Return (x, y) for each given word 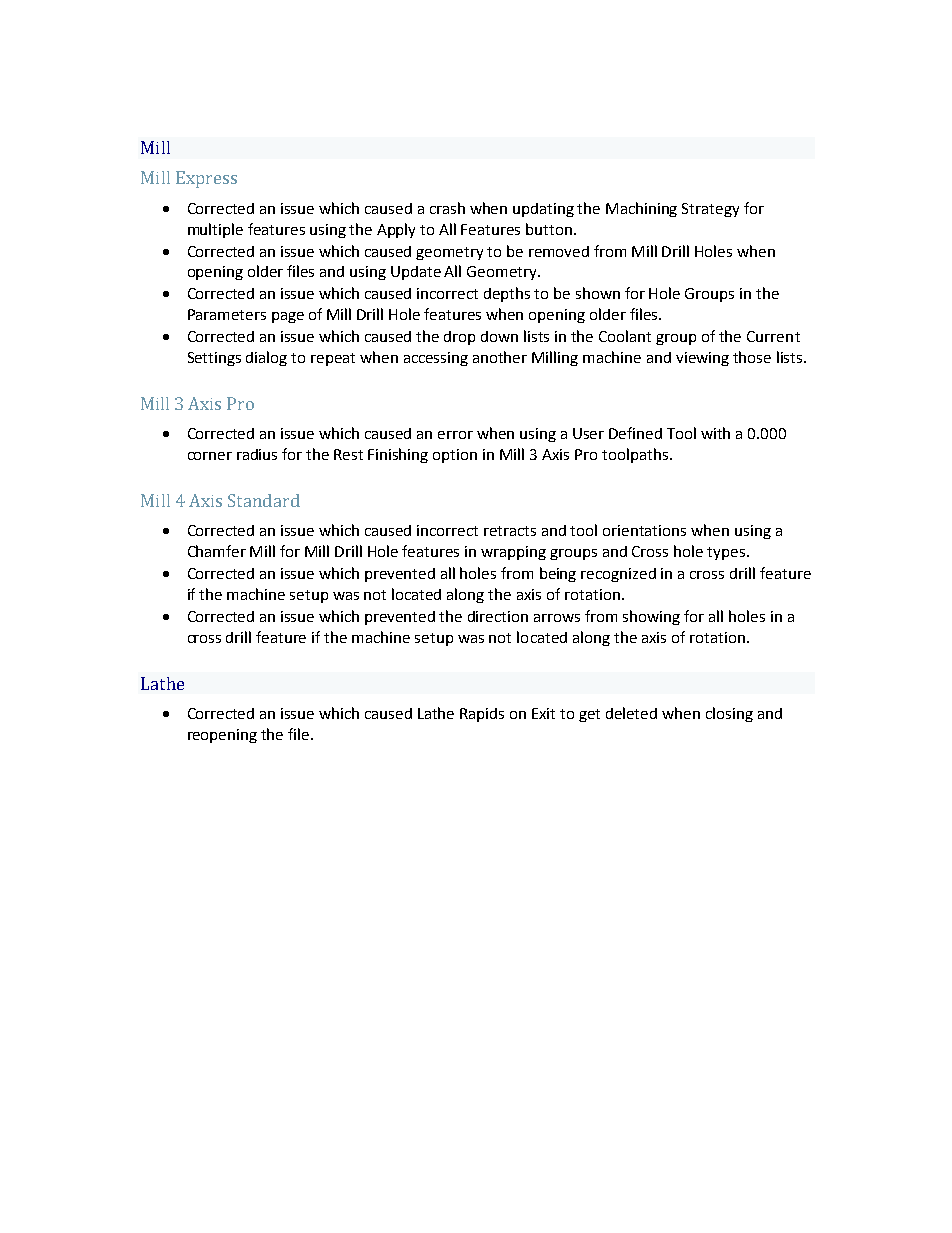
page (288, 317)
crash (447, 208)
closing (729, 714)
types (727, 553)
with (715, 433)
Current (773, 336)
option (455, 456)
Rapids (482, 715)
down (499, 336)
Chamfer (217, 551)
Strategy (710, 210)
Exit (543, 713)
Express (206, 179)
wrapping (513, 553)
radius (257, 454)
